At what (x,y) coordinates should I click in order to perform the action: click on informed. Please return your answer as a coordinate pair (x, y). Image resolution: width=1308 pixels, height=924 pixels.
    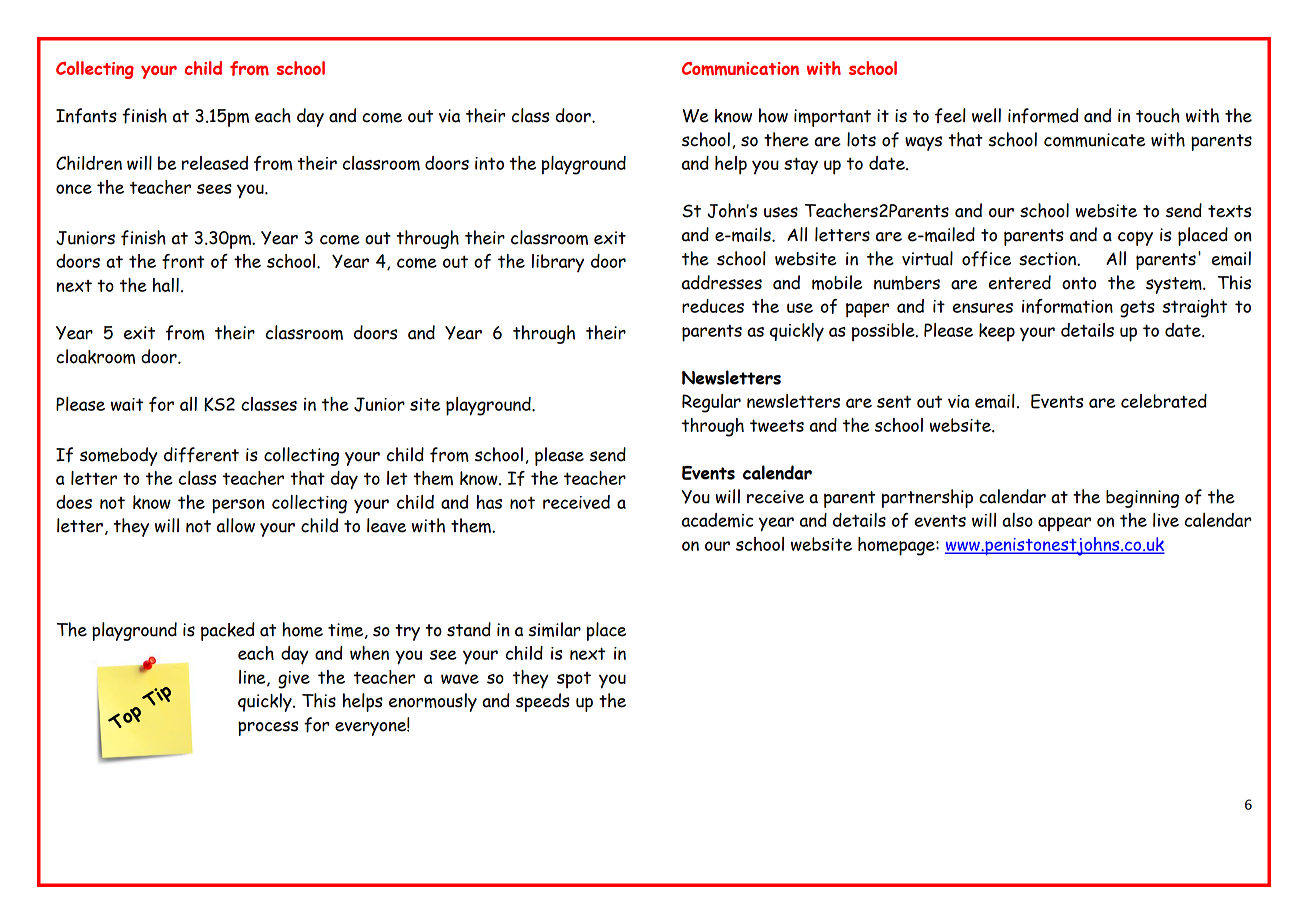
    Looking at the image, I should click on (1043, 116).
